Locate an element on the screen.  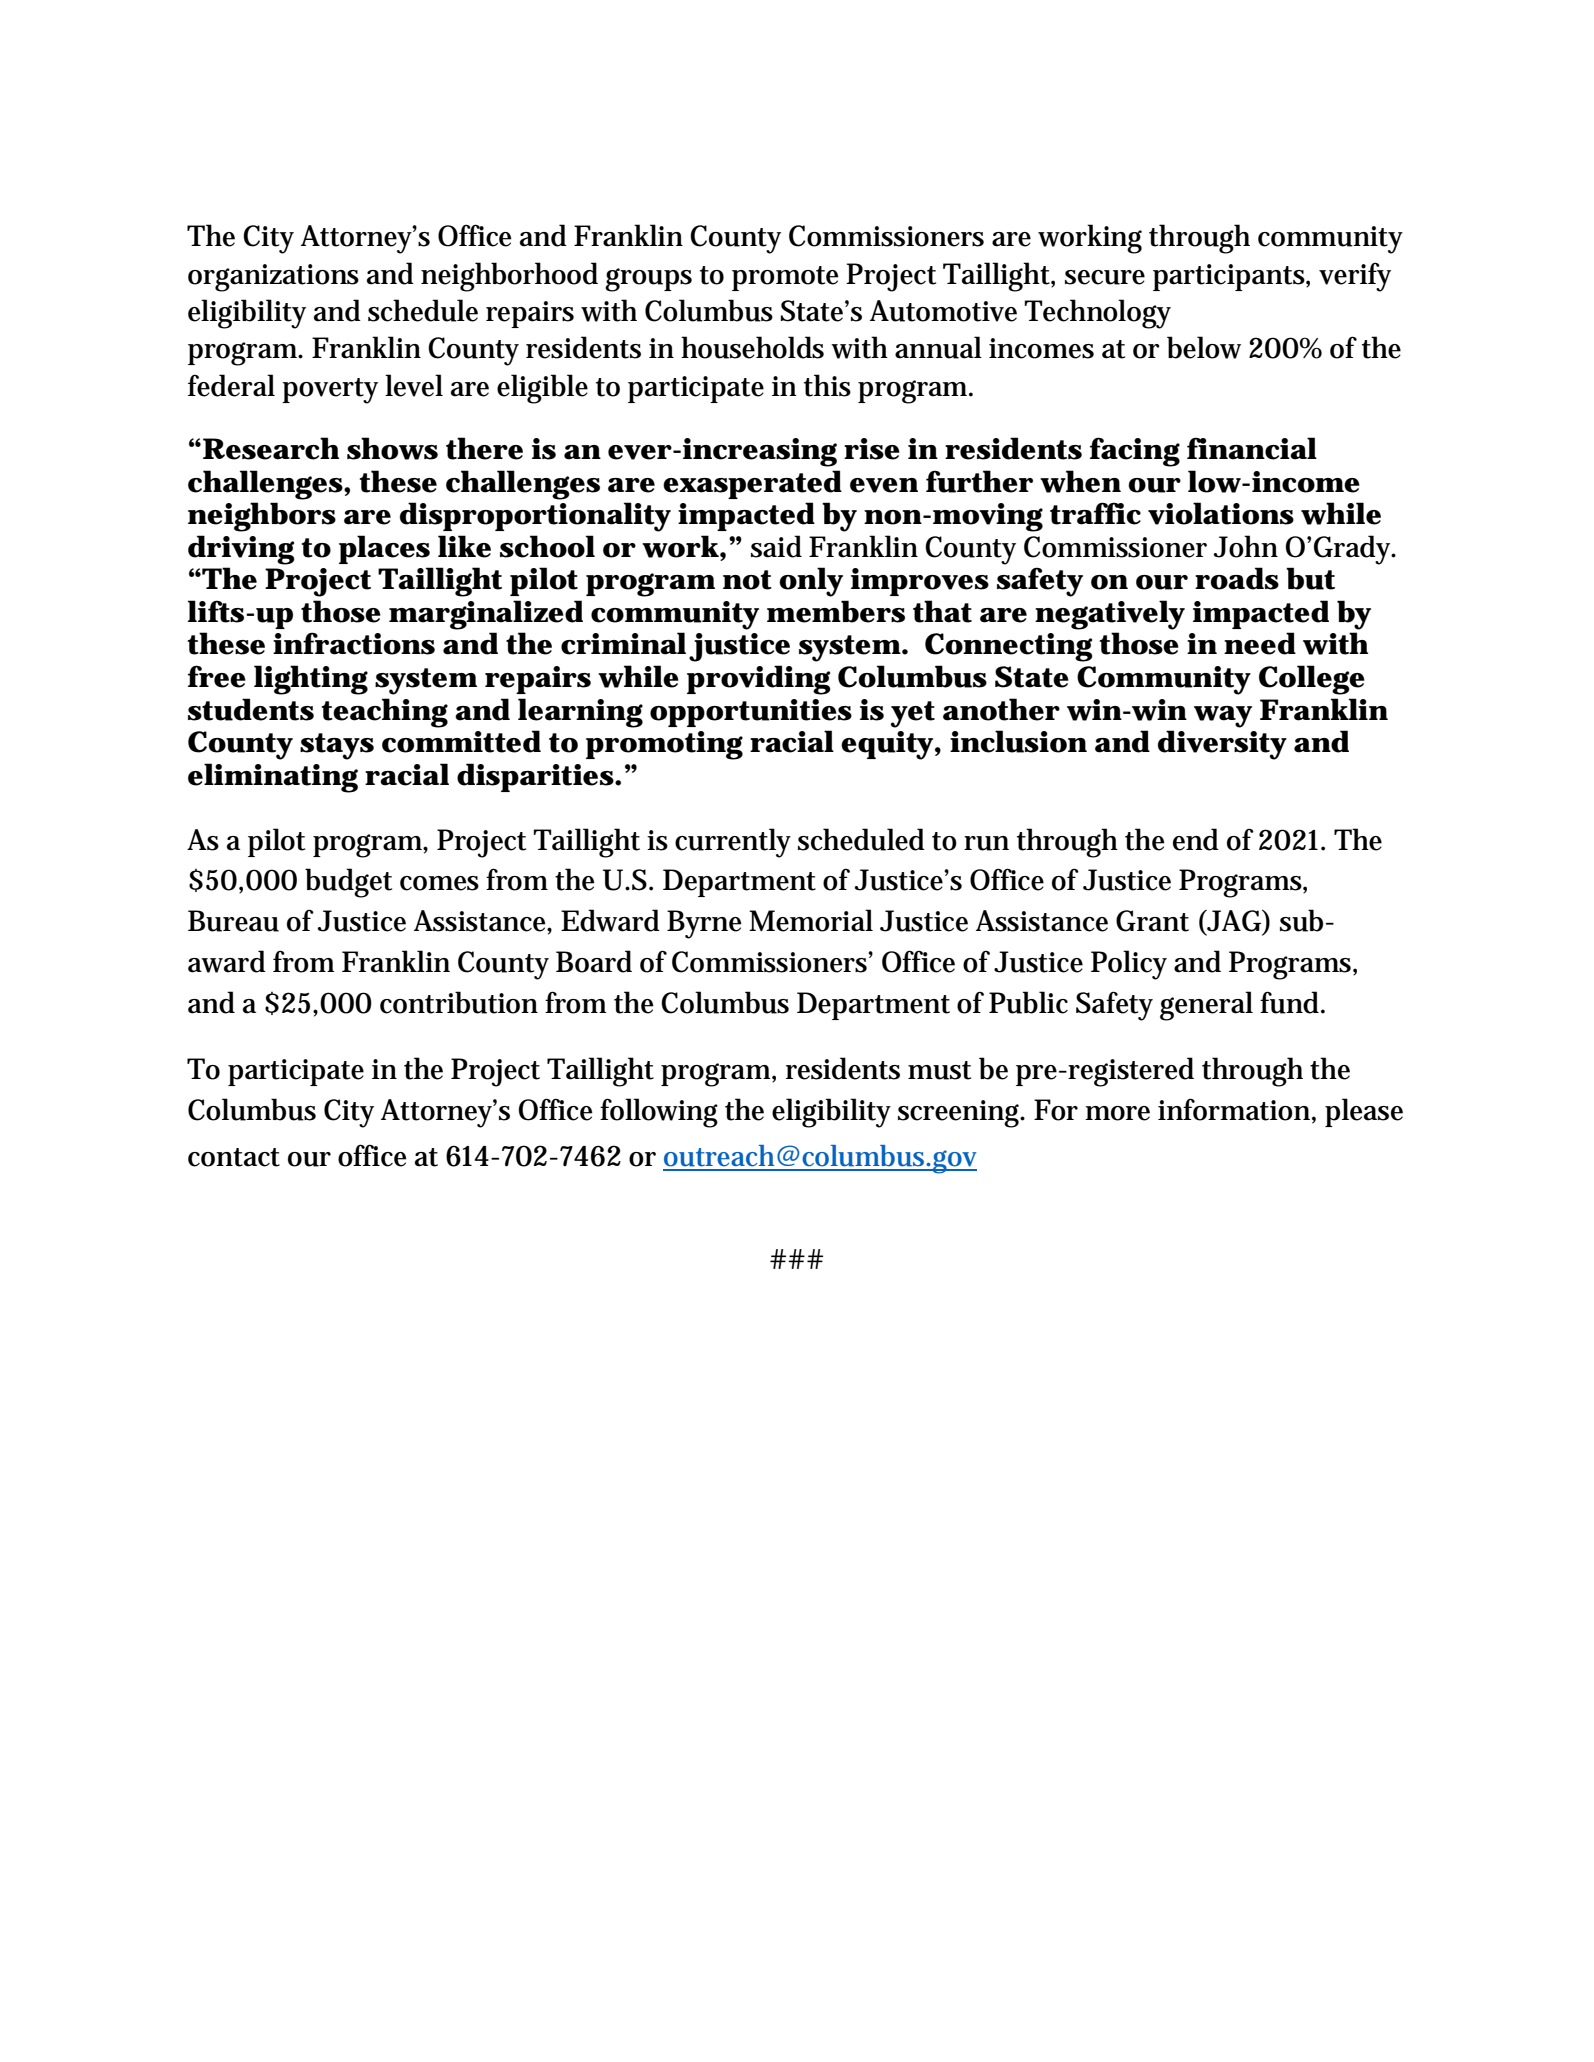
promote is located at coordinates (785, 278).
